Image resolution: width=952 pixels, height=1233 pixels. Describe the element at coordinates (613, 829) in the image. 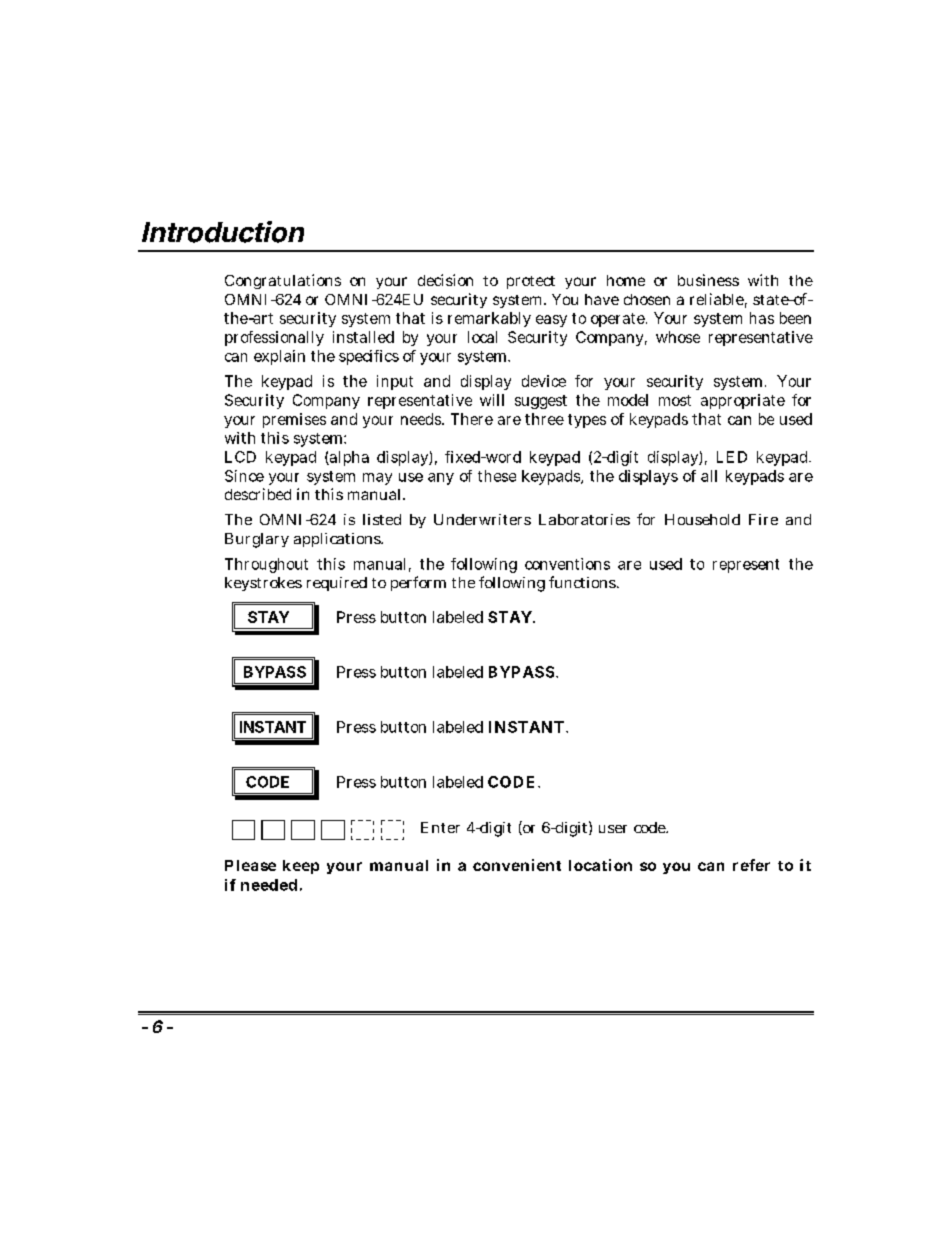

I see `user` at that location.
